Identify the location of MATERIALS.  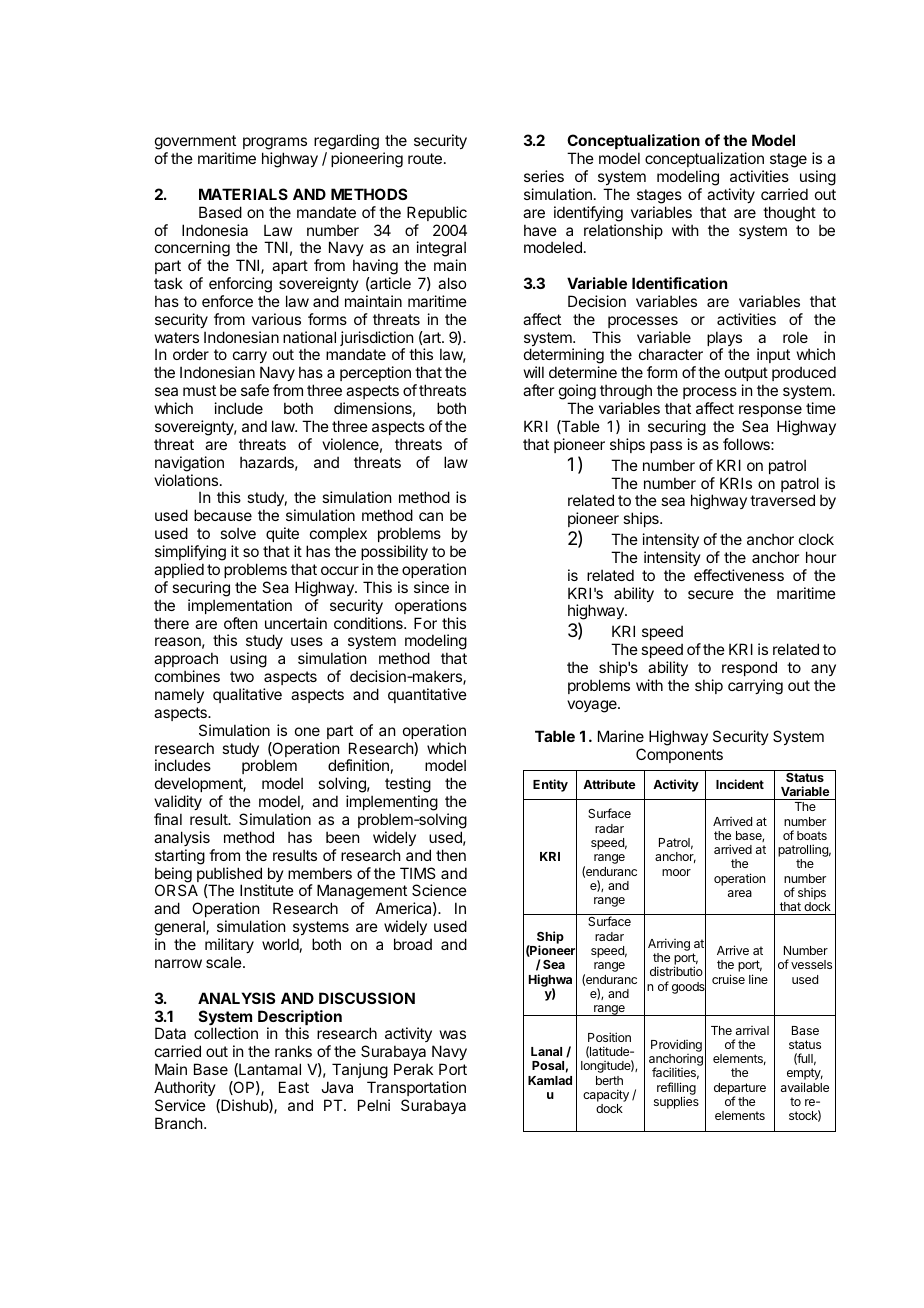
(243, 194).
